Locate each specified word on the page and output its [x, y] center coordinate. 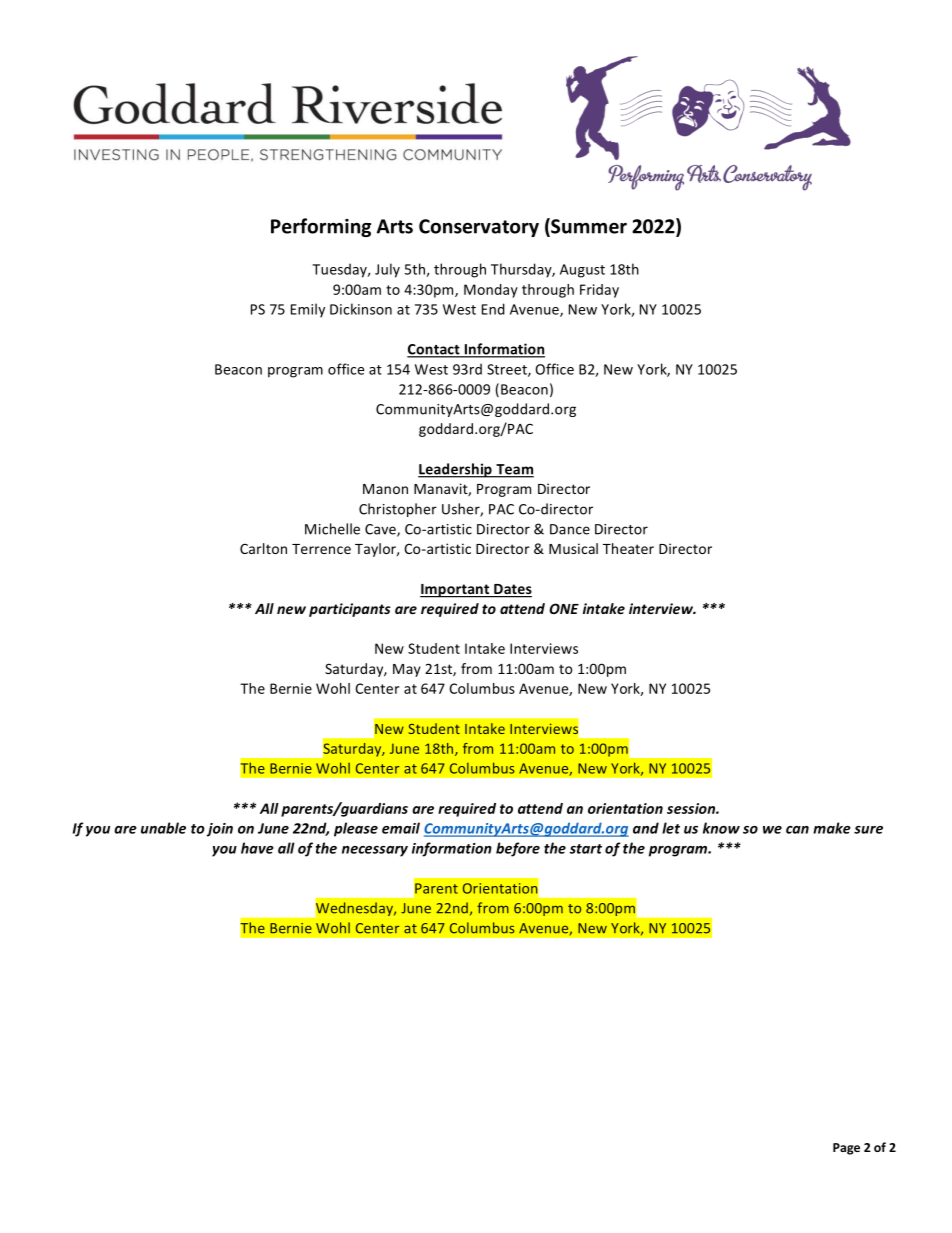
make [832, 828]
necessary [375, 851]
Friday [599, 291]
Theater [628, 548]
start [586, 849]
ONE [564, 608]
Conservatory [479, 228]
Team [514, 470]
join [220, 830]
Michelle [332, 529]
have [257, 848]
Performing [321, 227]
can [797, 830]
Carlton [263, 548]
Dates [512, 590]
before [518, 849]
